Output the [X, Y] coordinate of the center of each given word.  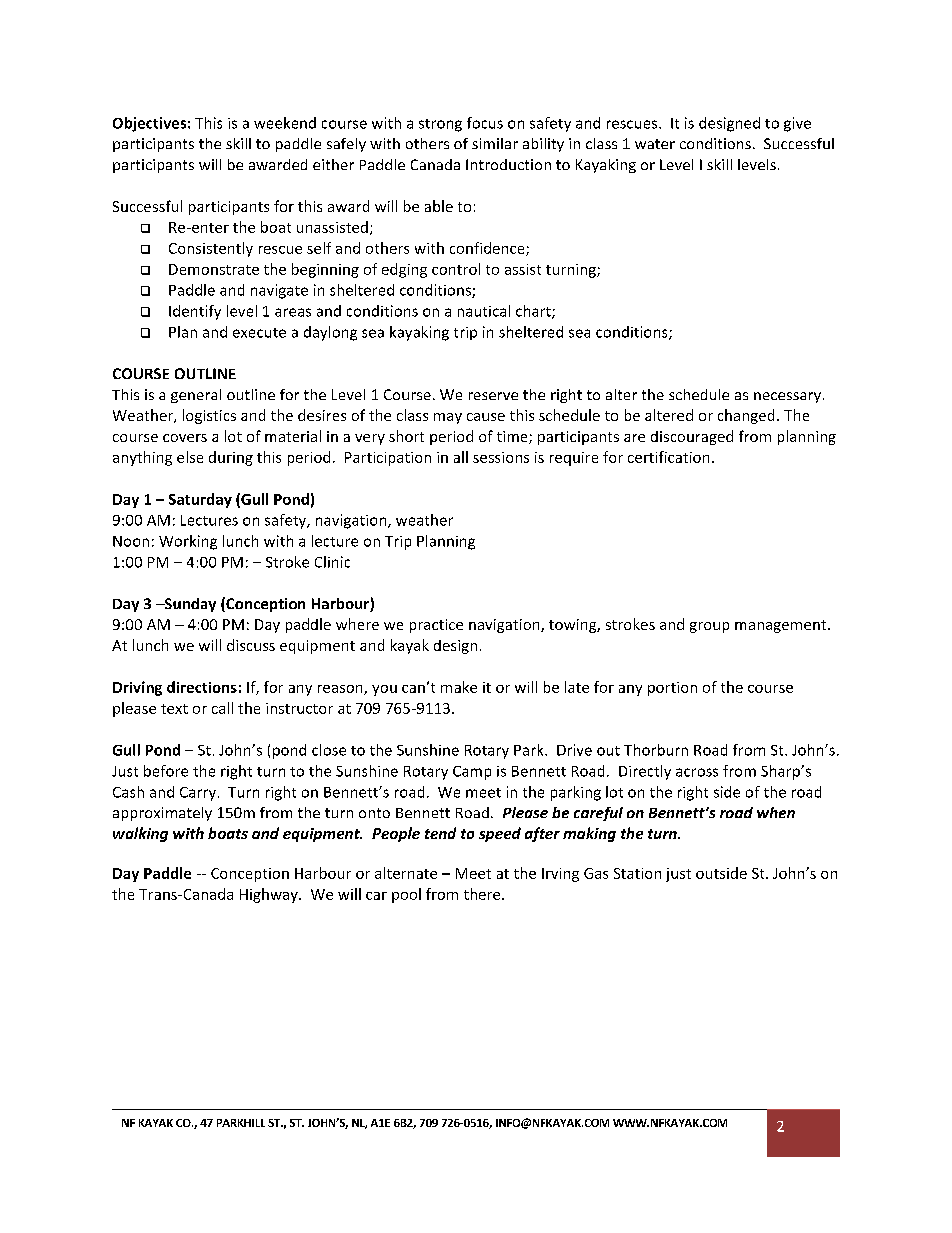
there [483, 894]
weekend [285, 123]
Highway [270, 895]
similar [495, 143]
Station [637, 873]
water [655, 144]
